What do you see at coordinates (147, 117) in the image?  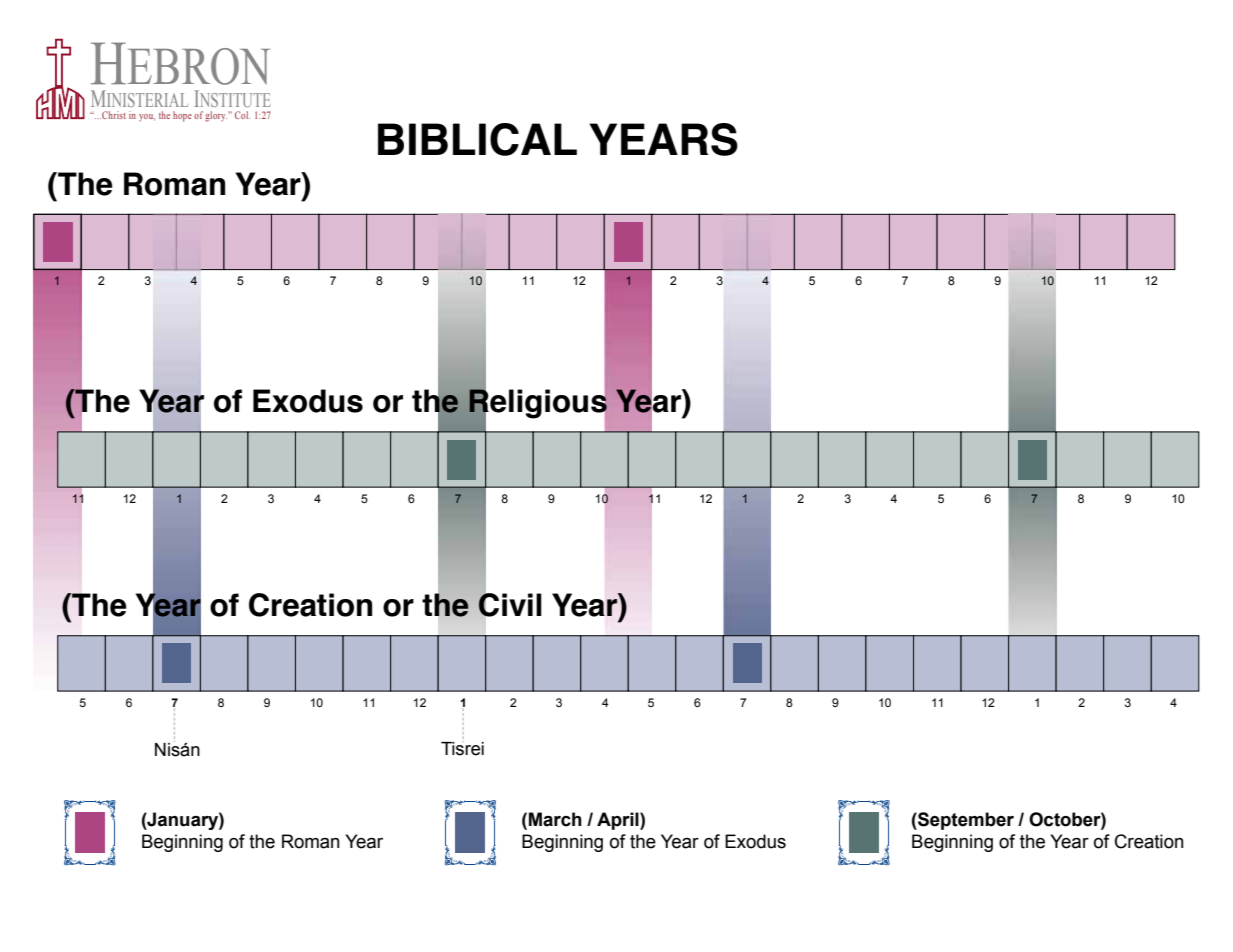 I see `you` at bounding box center [147, 117].
